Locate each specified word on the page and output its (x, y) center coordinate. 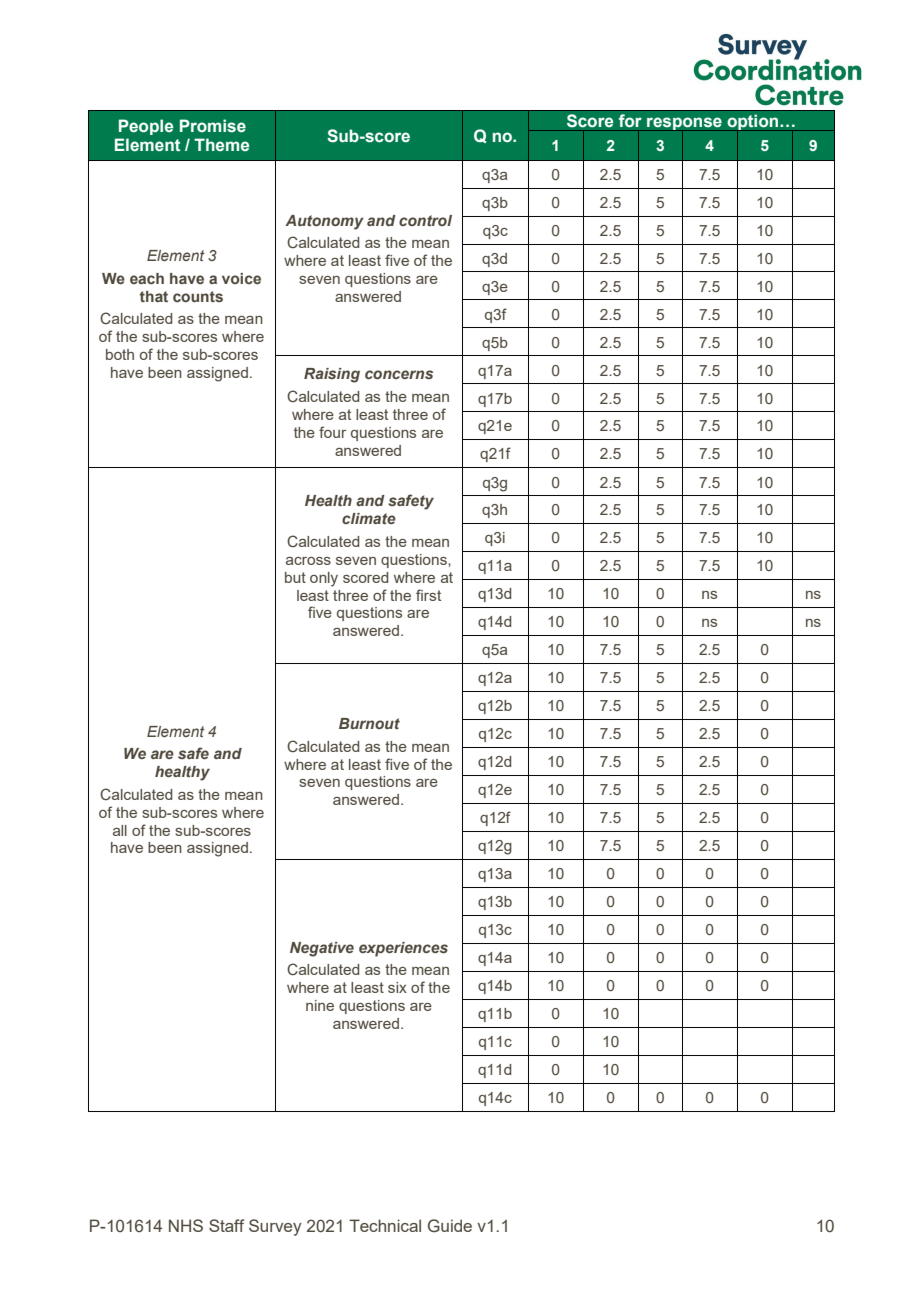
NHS (186, 1225)
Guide (450, 1226)
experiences (403, 949)
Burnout (369, 723)
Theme (221, 144)
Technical (385, 1225)
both (120, 354)
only (324, 579)
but (295, 577)
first (428, 595)
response (684, 125)
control (425, 220)
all (120, 830)
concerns (399, 374)
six (397, 987)
